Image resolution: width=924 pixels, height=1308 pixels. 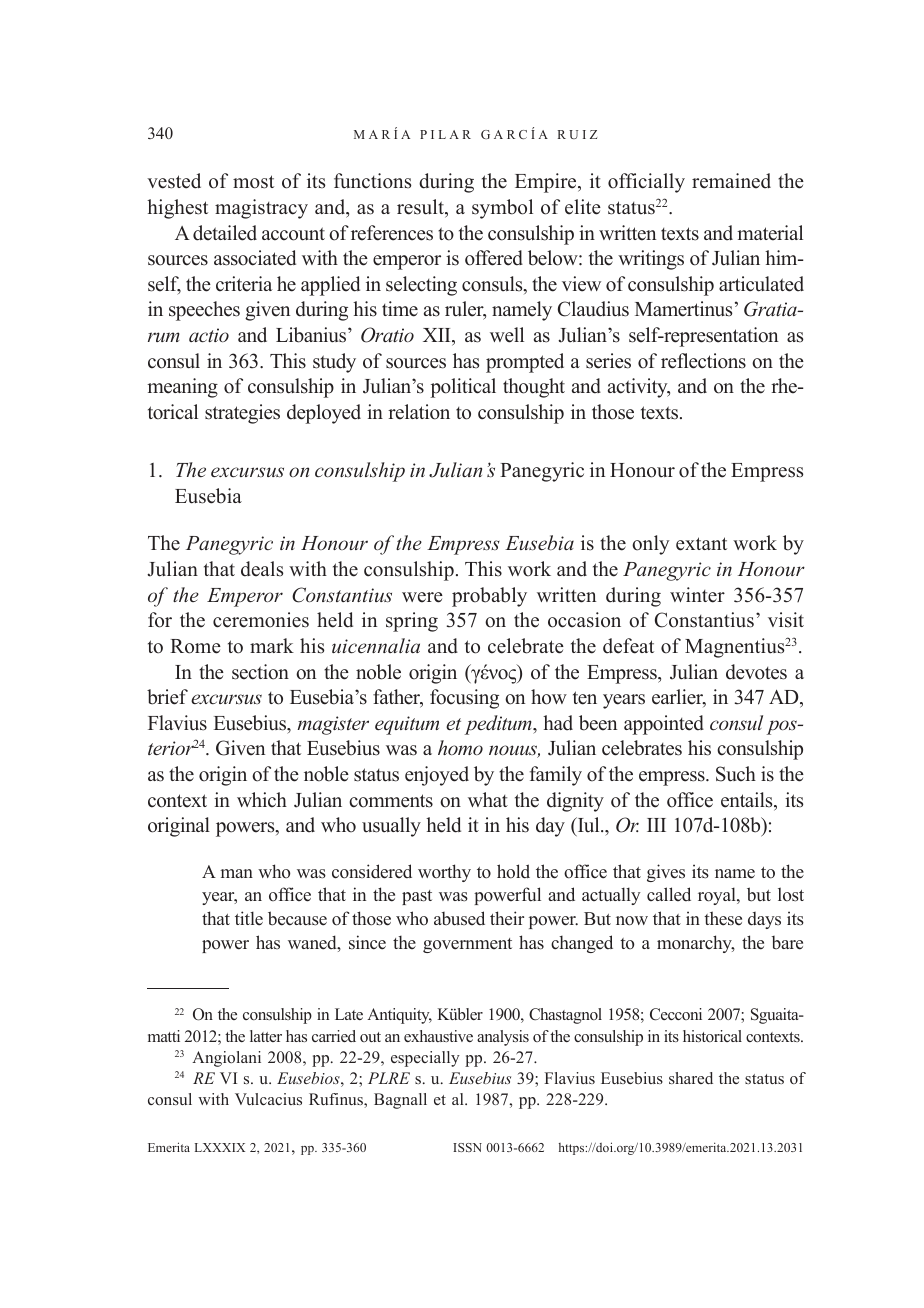 What do you see at coordinates (467, 1147) in the document?
I see `ISSN` at bounding box center [467, 1147].
